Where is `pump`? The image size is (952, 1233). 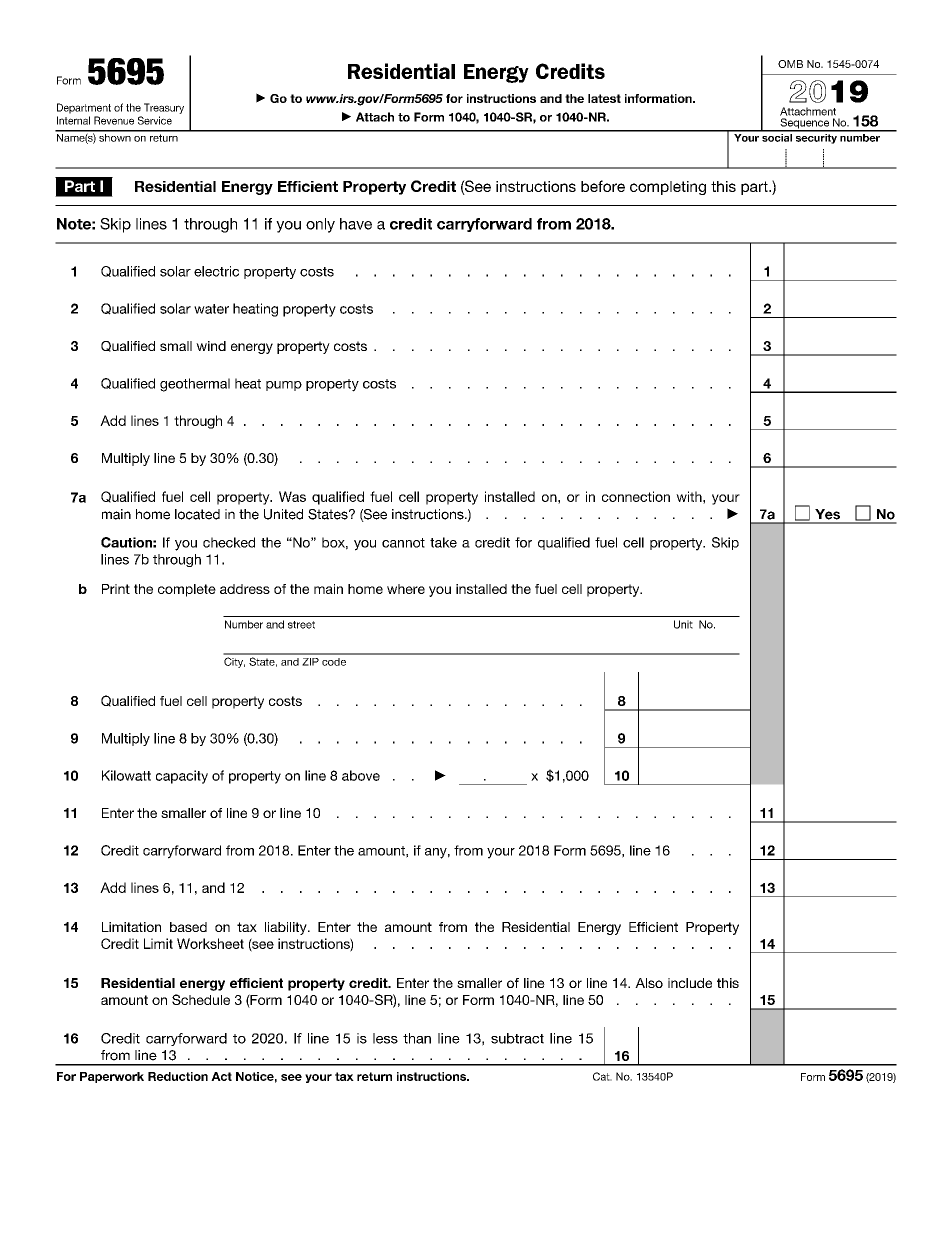
pump is located at coordinates (284, 386).
